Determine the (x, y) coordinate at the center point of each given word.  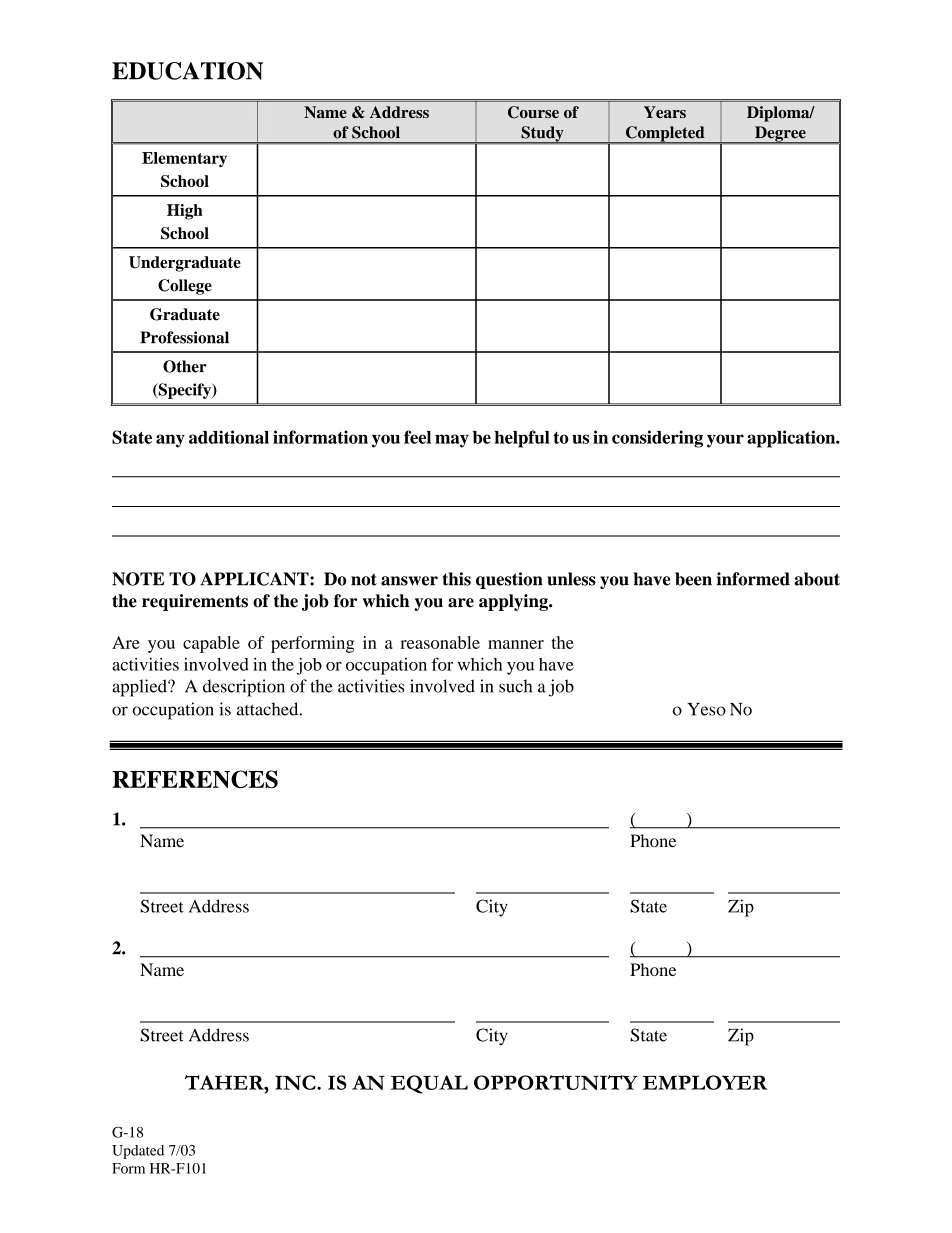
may (452, 441)
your (725, 441)
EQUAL (429, 1084)
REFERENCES (195, 779)
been (693, 579)
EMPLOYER (705, 1082)
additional (229, 437)
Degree (780, 135)
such (515, 686)
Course (533, 112)
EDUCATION (187, 71)
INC (296, 1082)
